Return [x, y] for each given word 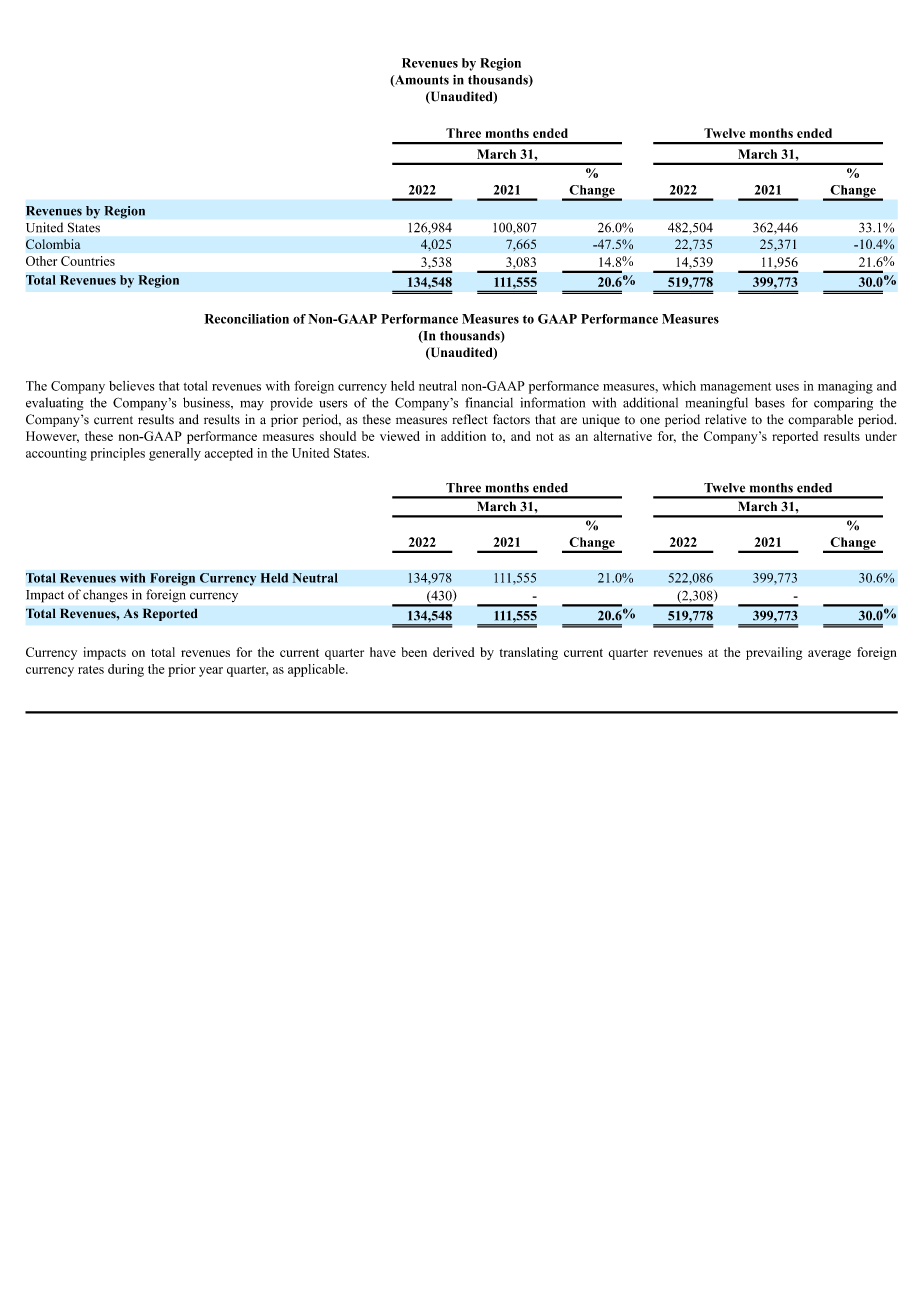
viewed [400, 436]
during [126, 670]
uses [787, 387]
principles [118, 454]
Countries [88, 261]
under [881, 436]
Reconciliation [246, 319]
